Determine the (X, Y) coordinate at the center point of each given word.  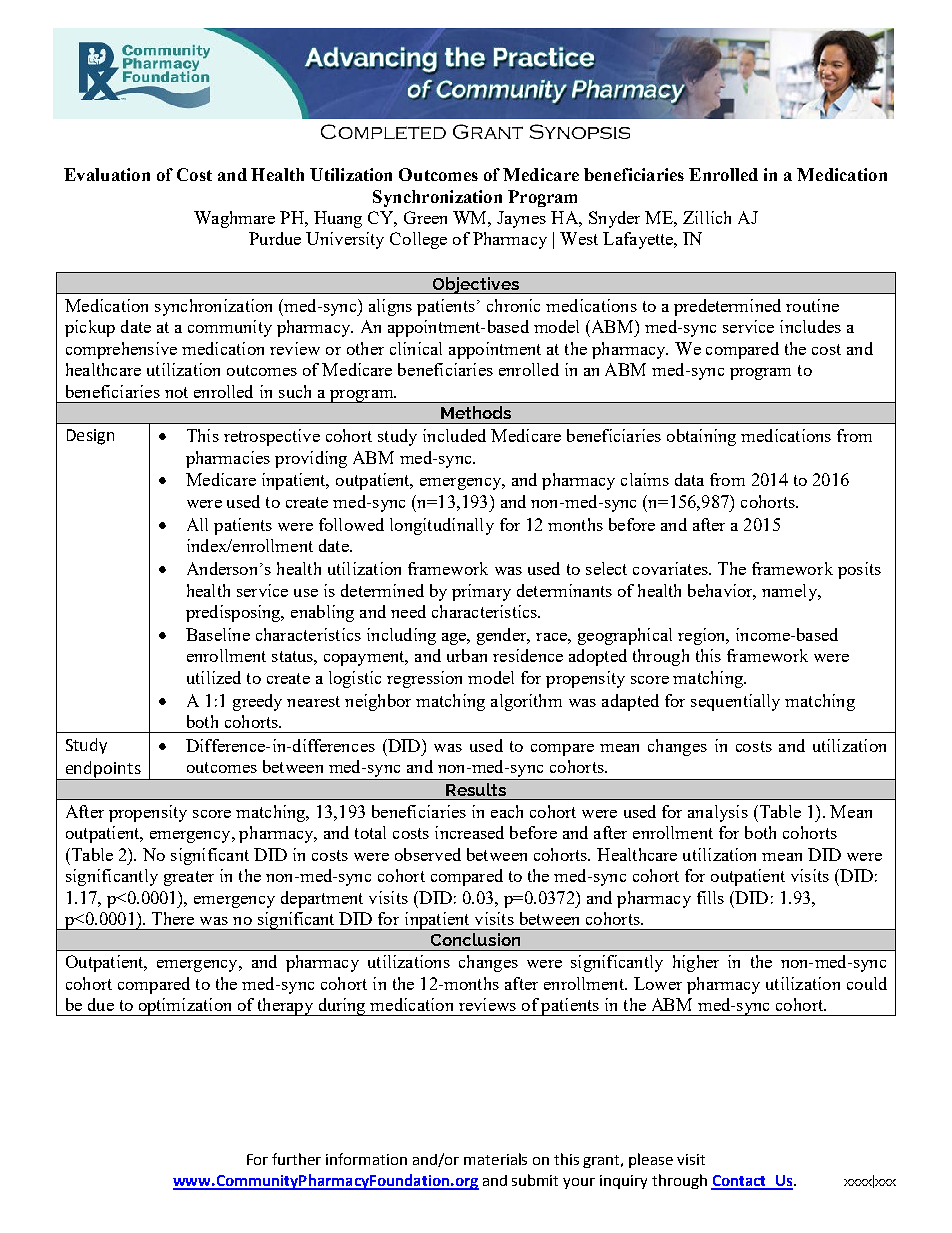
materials (495, 1159)
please (651, 1160)
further (296, 1159)
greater (189, 878)
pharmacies (228, 459)
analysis (718, 813)
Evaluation (107, 174)
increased (469, 832)
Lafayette (639, 240)
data (689, 479)
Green (425, 217)
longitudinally (442, 526)
